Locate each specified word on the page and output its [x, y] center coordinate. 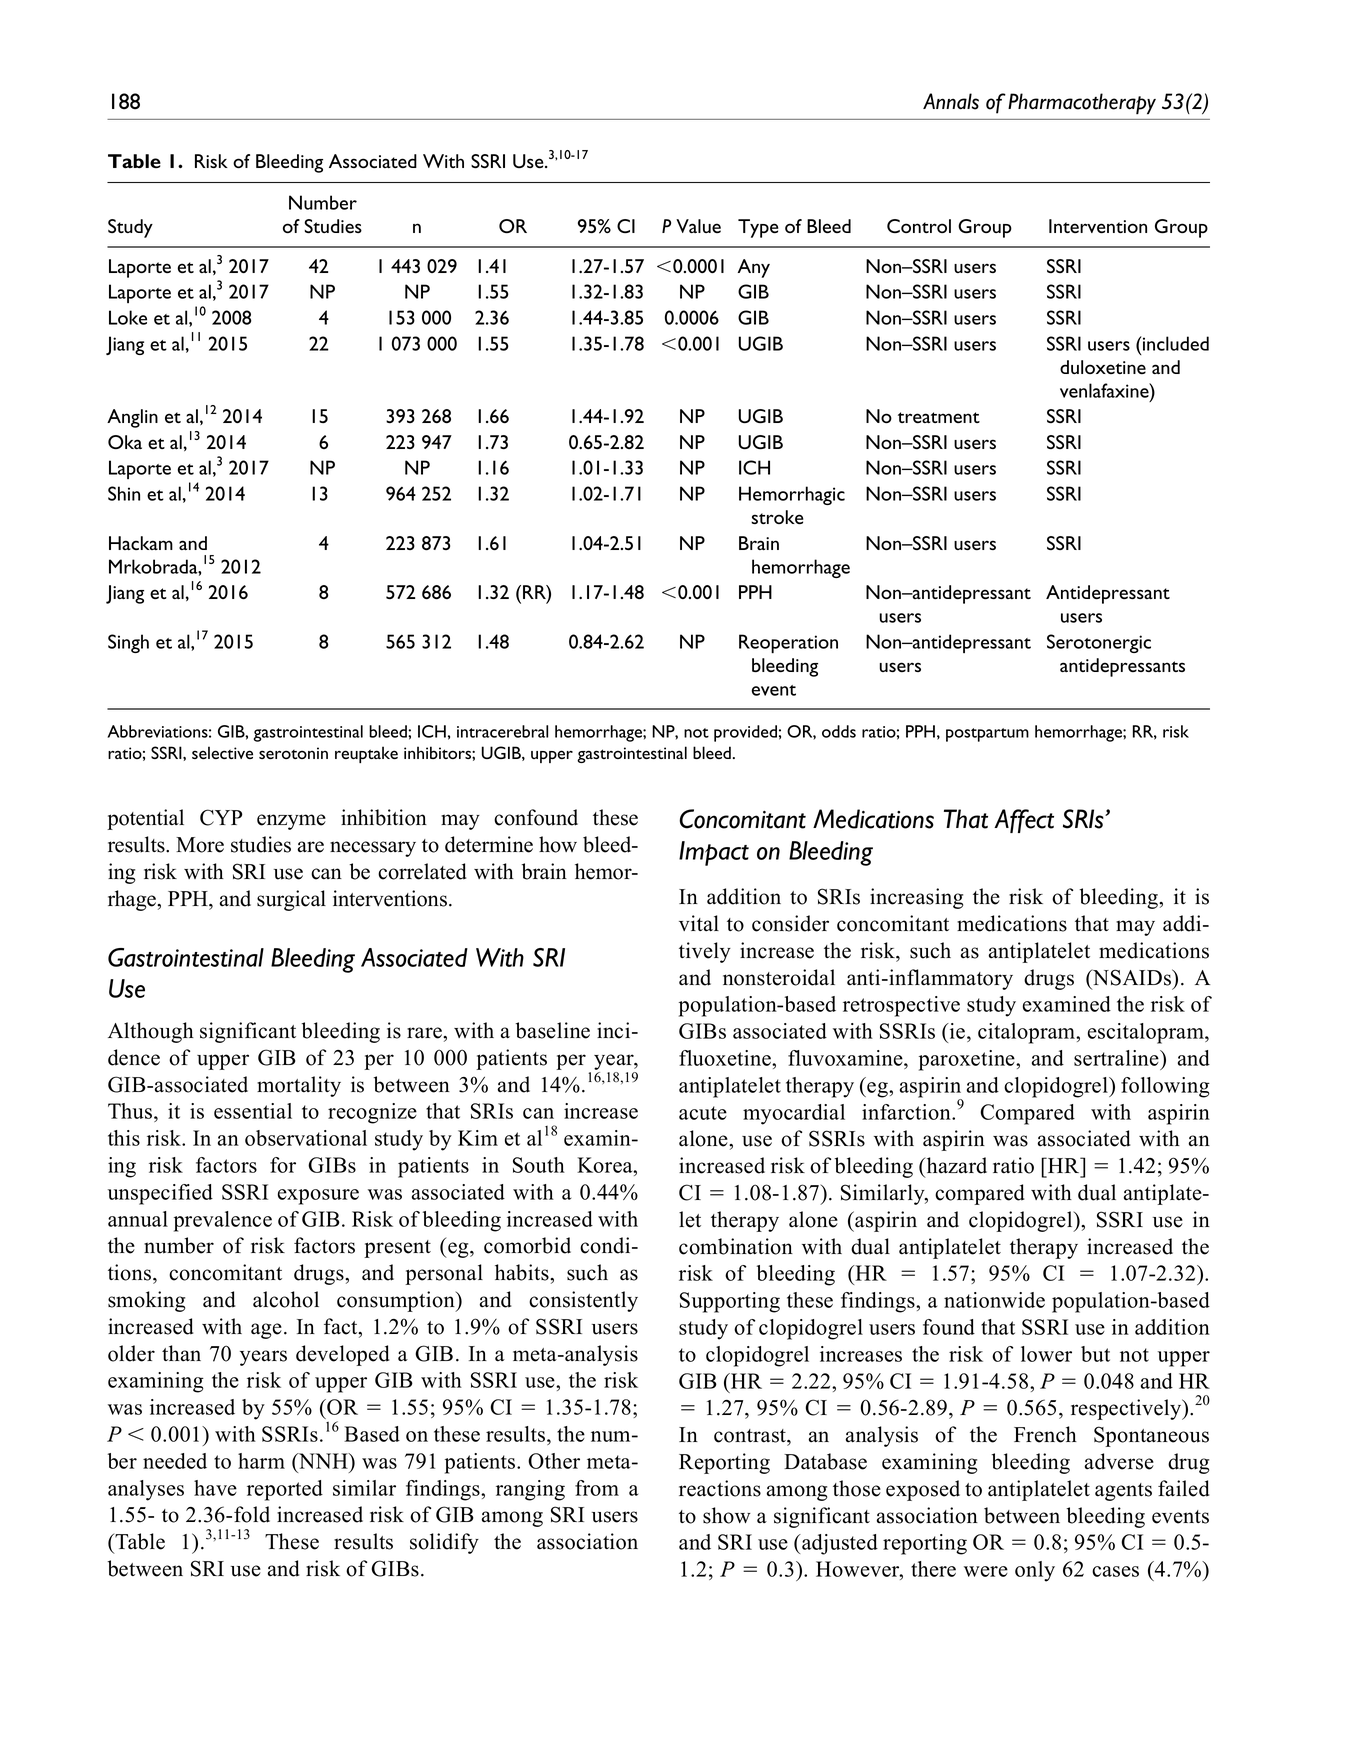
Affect [1024, 821]
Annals [951, 101]
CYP [221, 817]
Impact [714, 853]
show [727, 1515]
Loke [128, 317]
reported [285, 1490]
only [1035, 1571]
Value [698, 226]
